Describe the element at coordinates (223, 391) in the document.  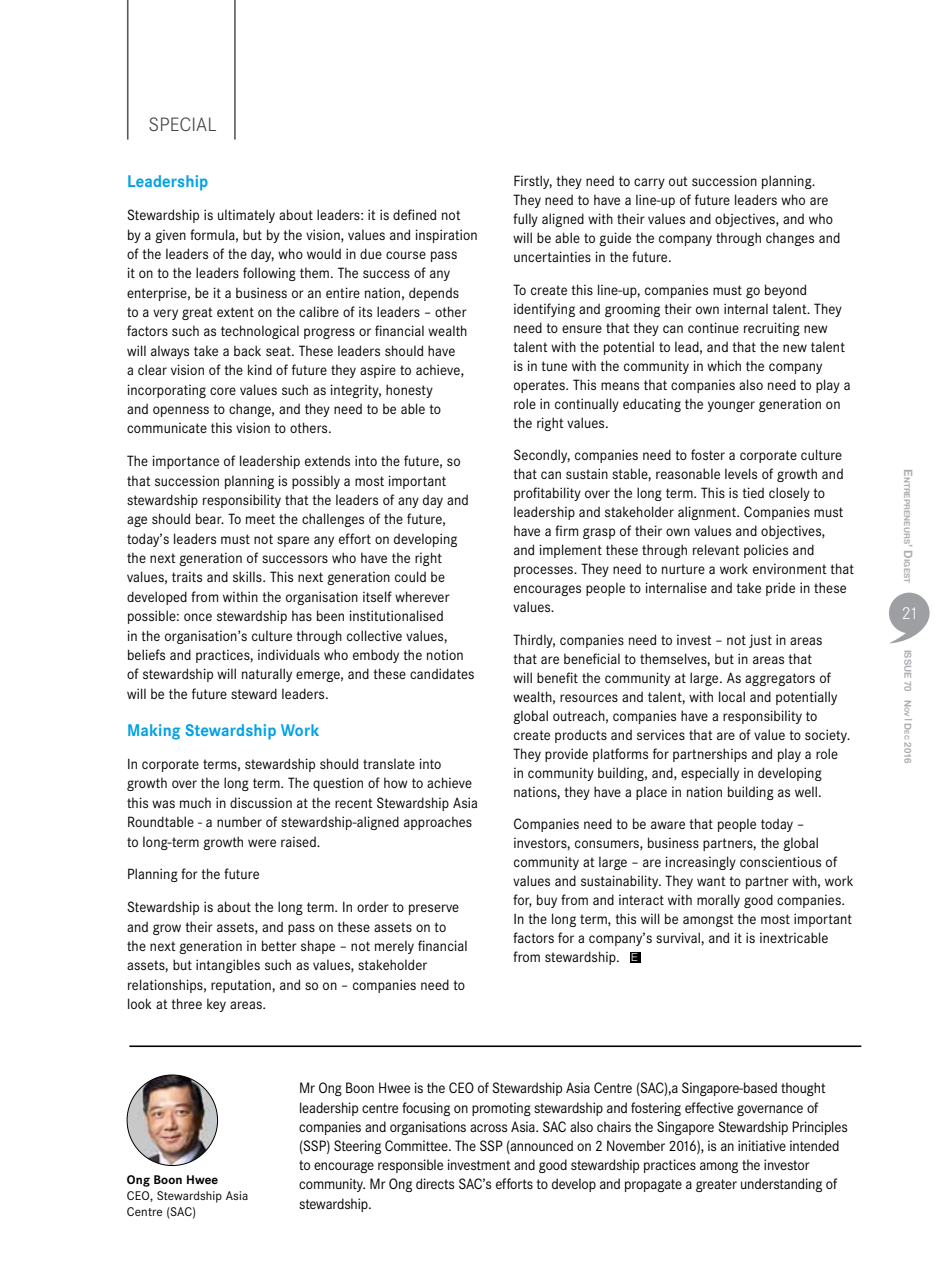
I see `core` at that location.
